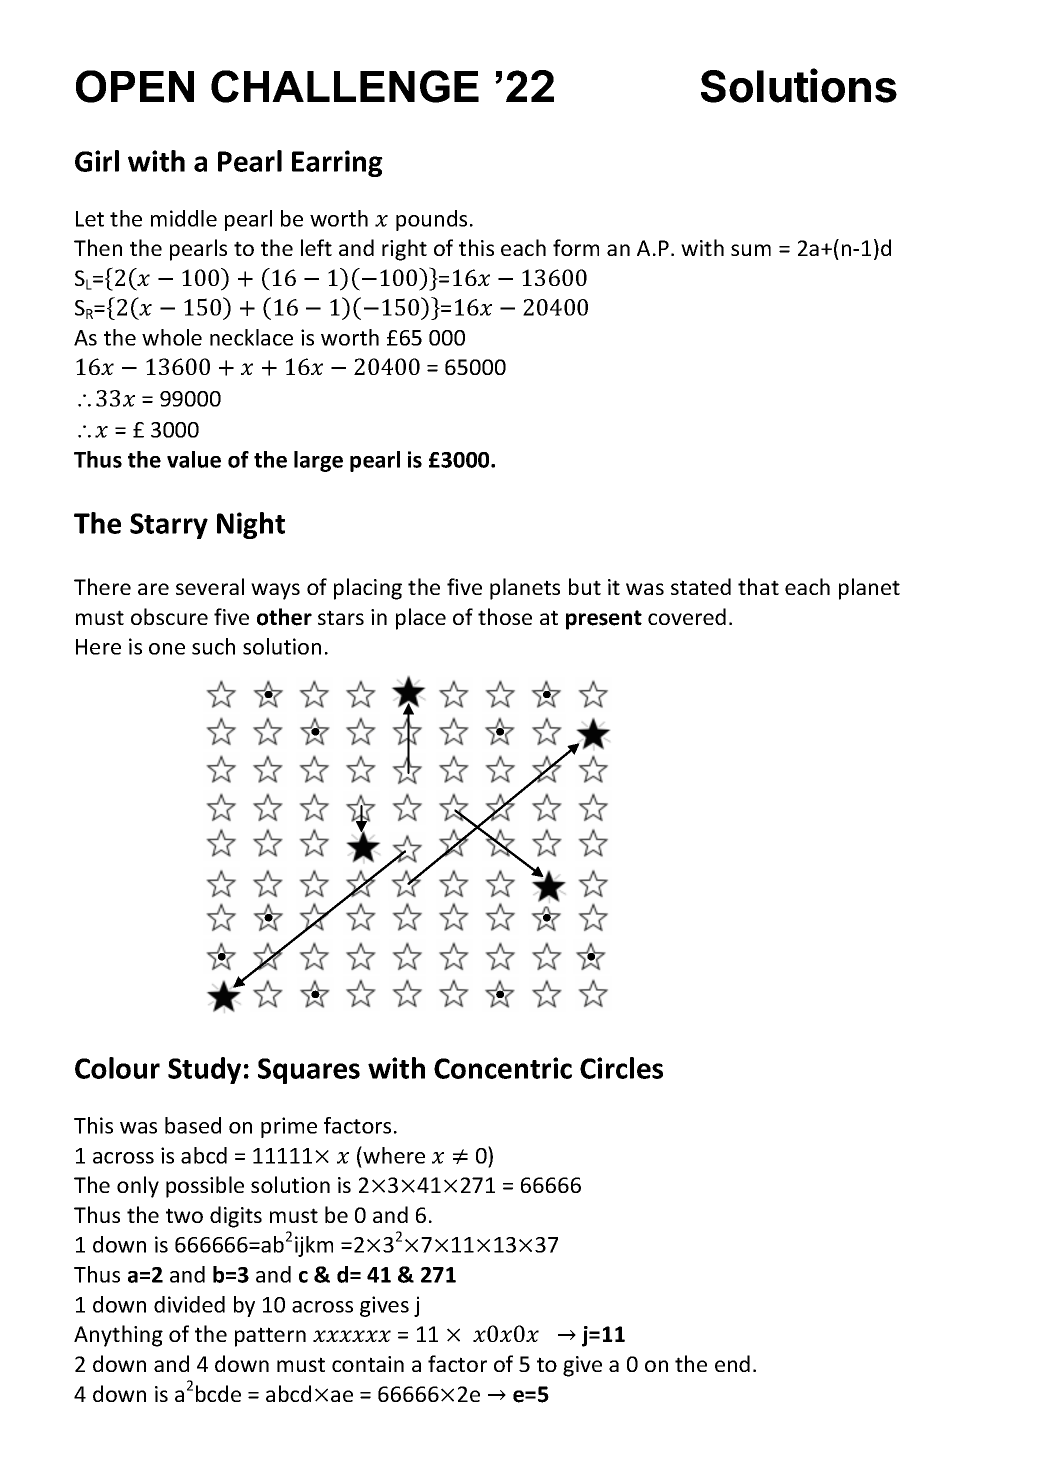 The height and width of the document is (1468, 1038). I want to click on placing, so click(368, 589).
